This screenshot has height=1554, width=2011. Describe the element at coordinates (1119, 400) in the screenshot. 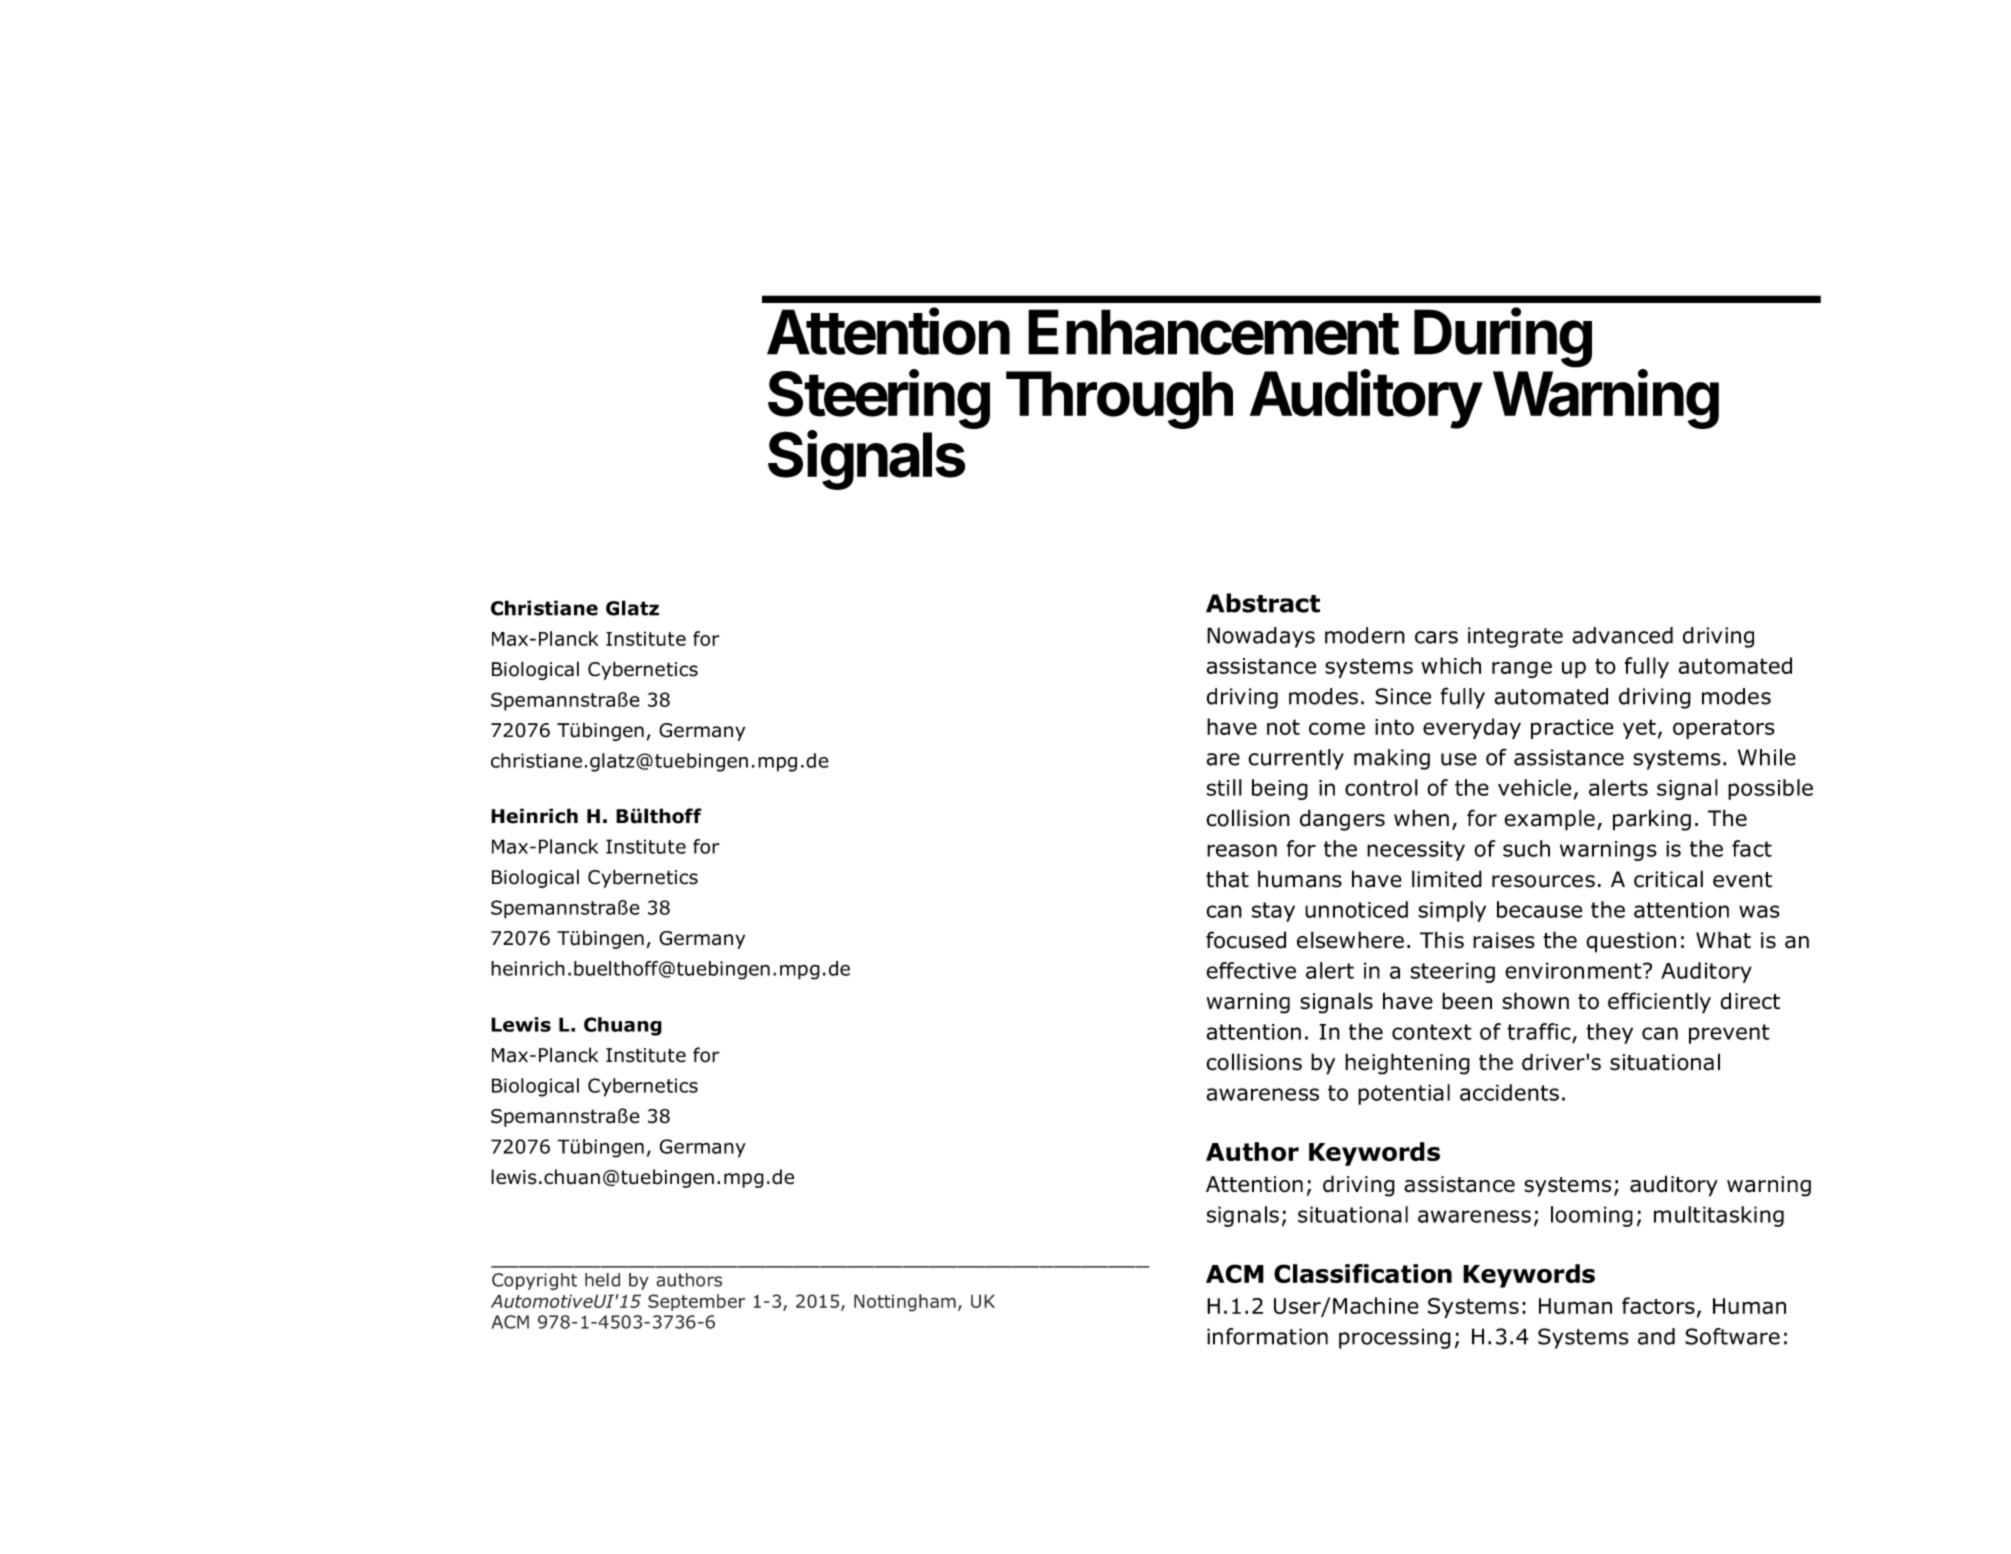

I see `Through` at that location.
